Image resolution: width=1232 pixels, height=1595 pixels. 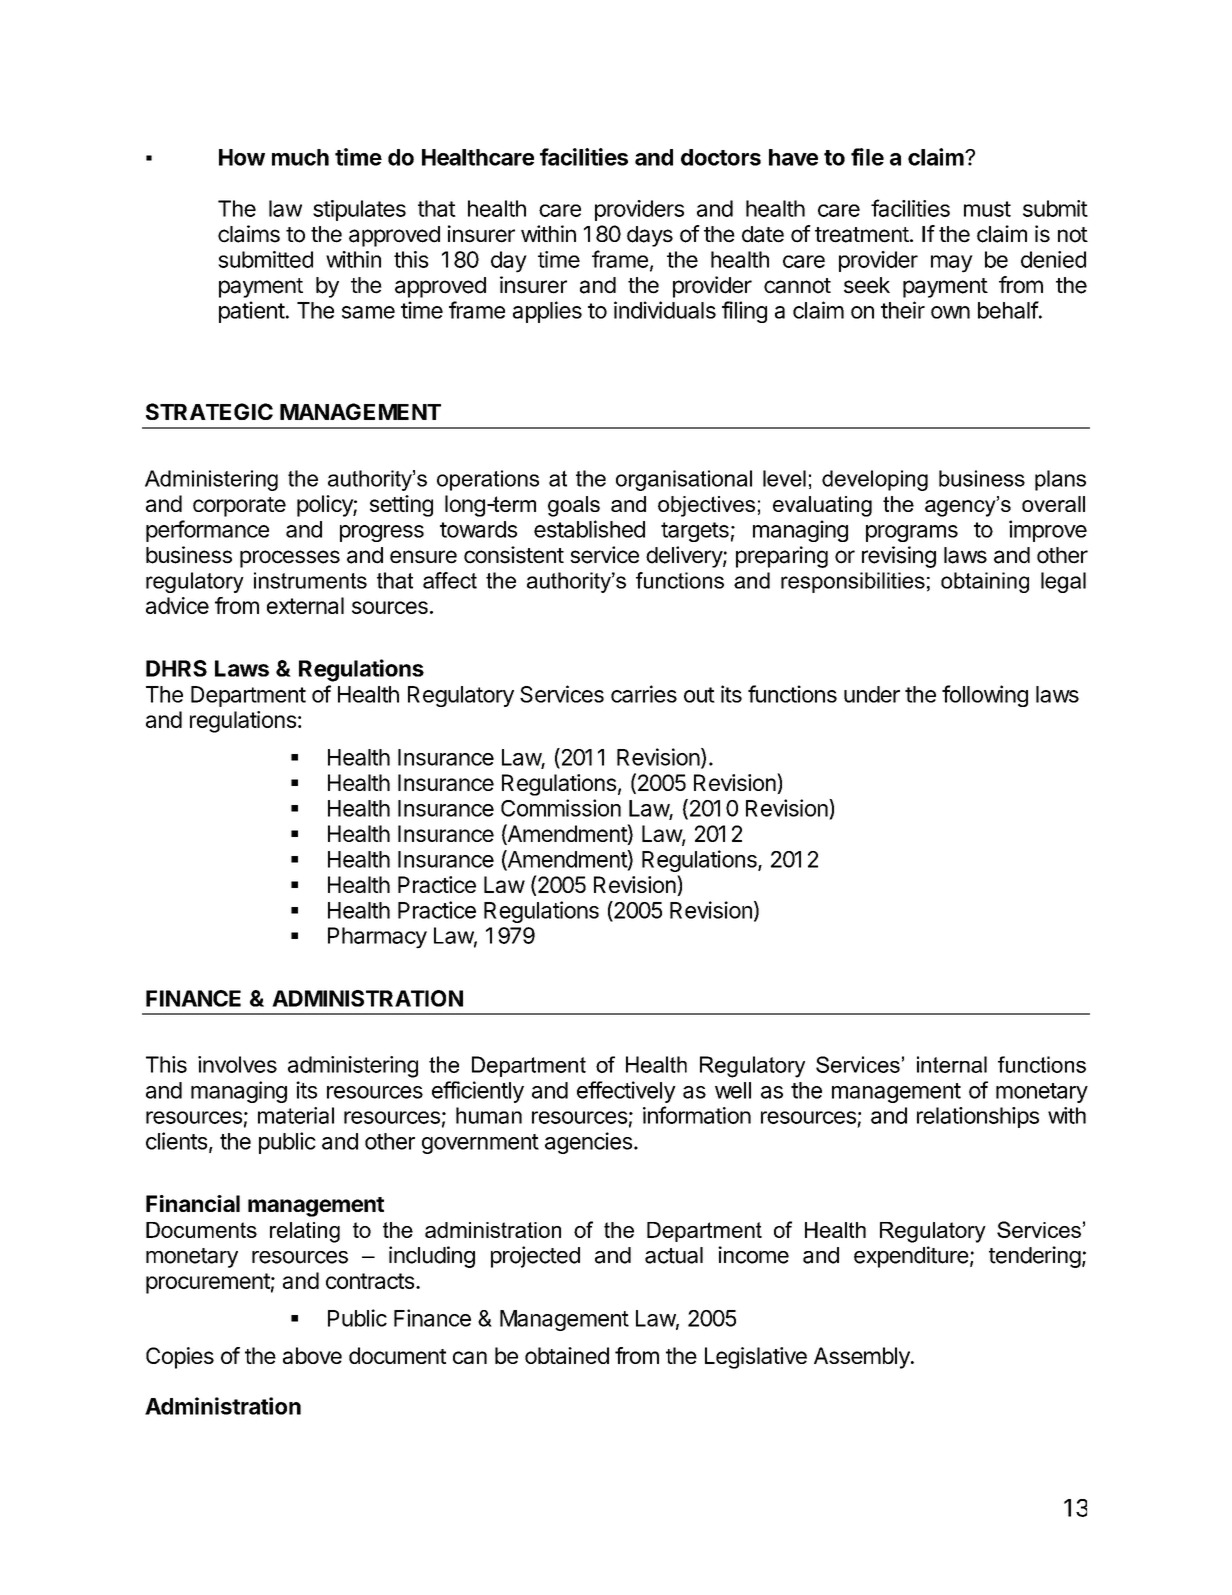 What do you see at coordinates (312, 1355) in the screenshot?
I see `above` at bounding box center [312, 1355].
